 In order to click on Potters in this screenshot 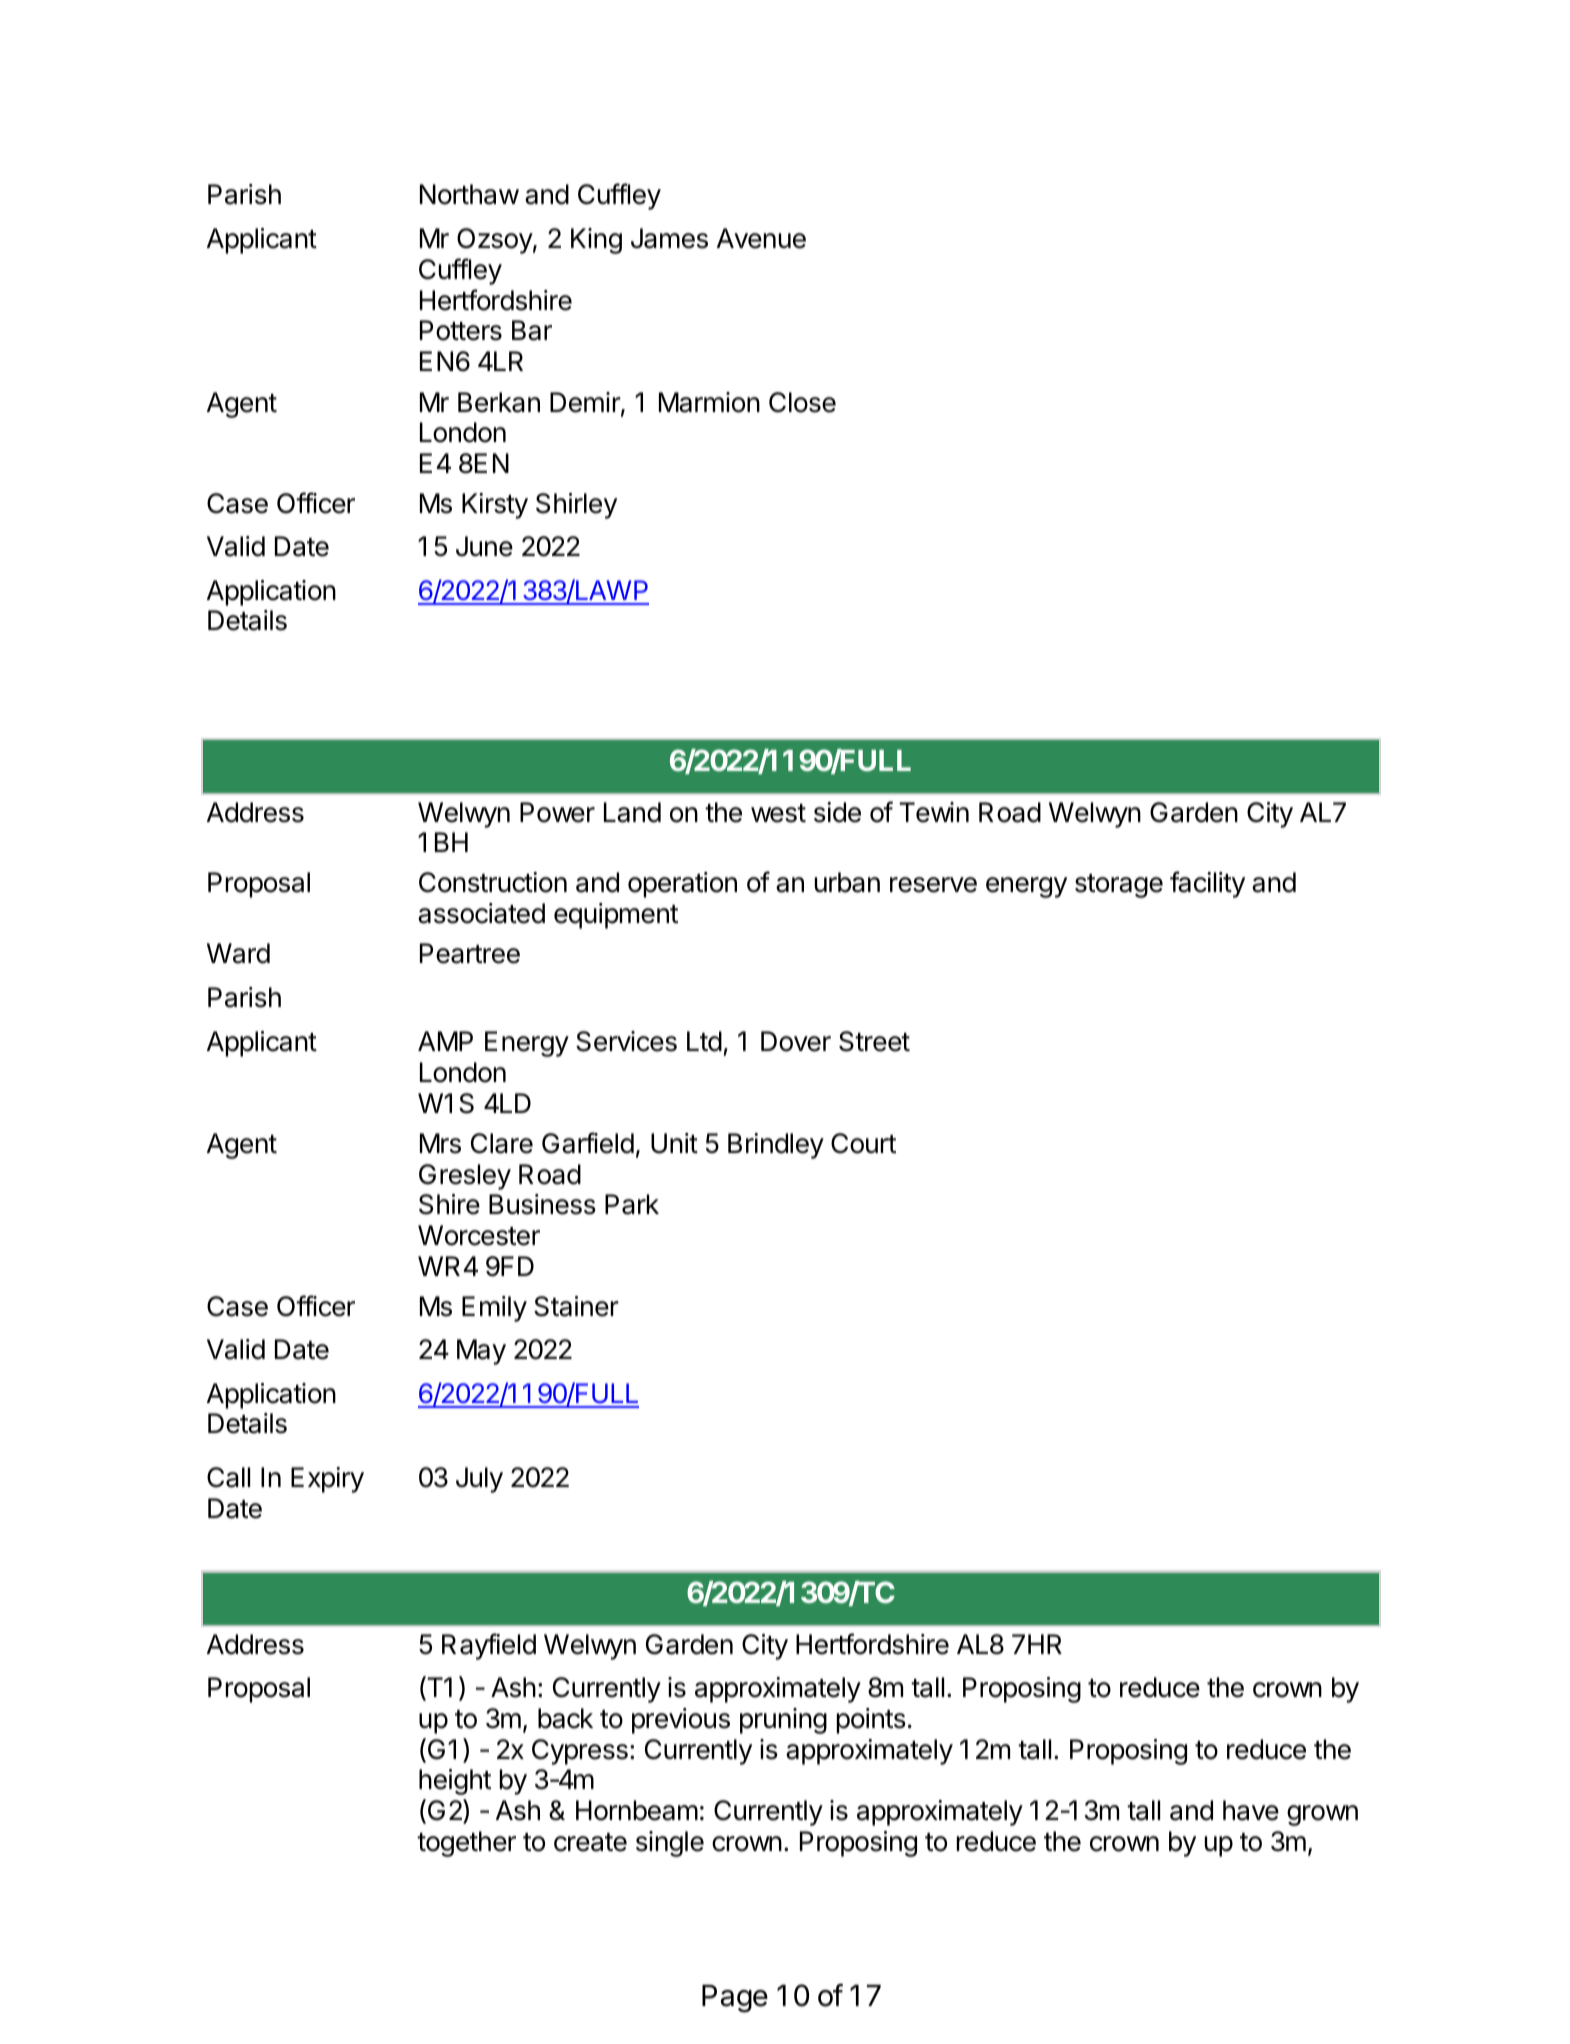, I will do `click(461, 330)`.
